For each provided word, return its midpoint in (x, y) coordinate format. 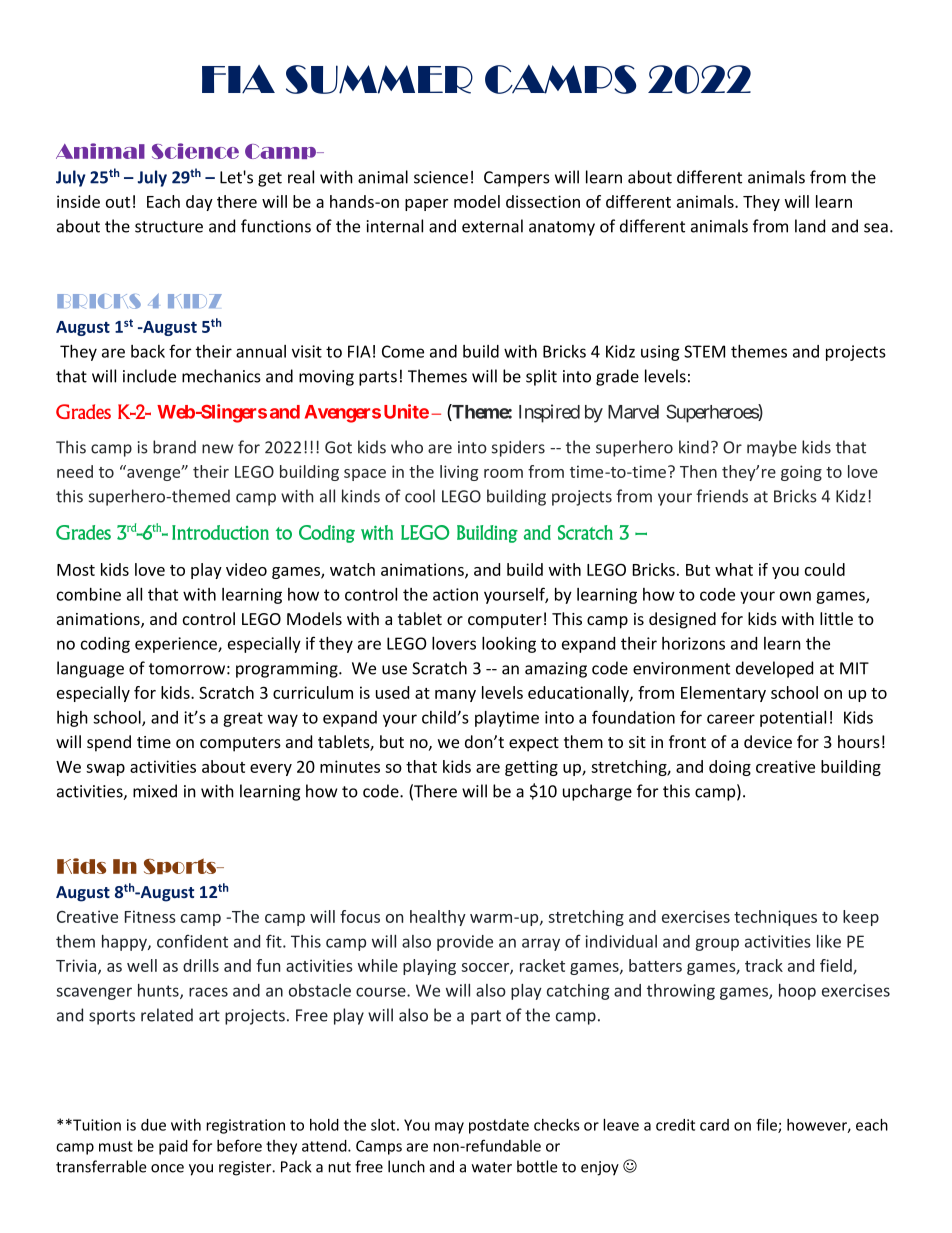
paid (173, 1147)
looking (509, 644)
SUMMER (379, 79)
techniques (775, 918)
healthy (438, 918)
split (541, 377)
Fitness (150, 916)
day (199, 203)
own (795, 596)
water (492, 1167)
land (810, 226)
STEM (704, 351)
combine (89, 594)
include (149, 376)
